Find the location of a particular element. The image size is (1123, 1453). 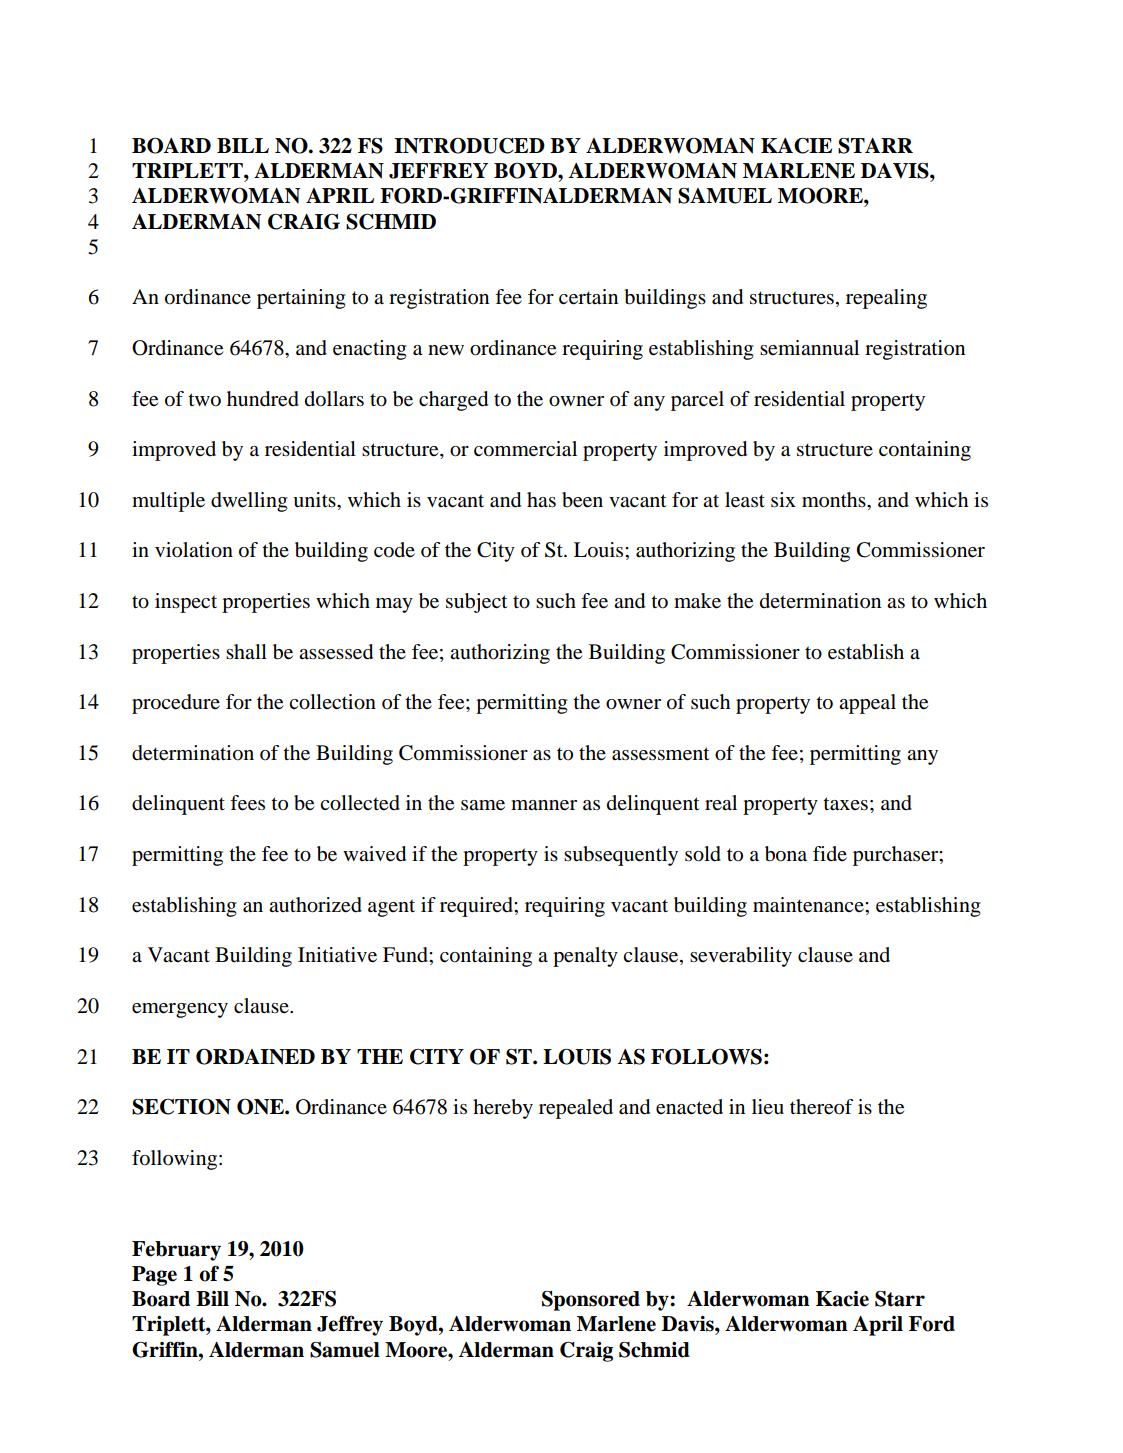

February is located at coordinates (176, 1251).
